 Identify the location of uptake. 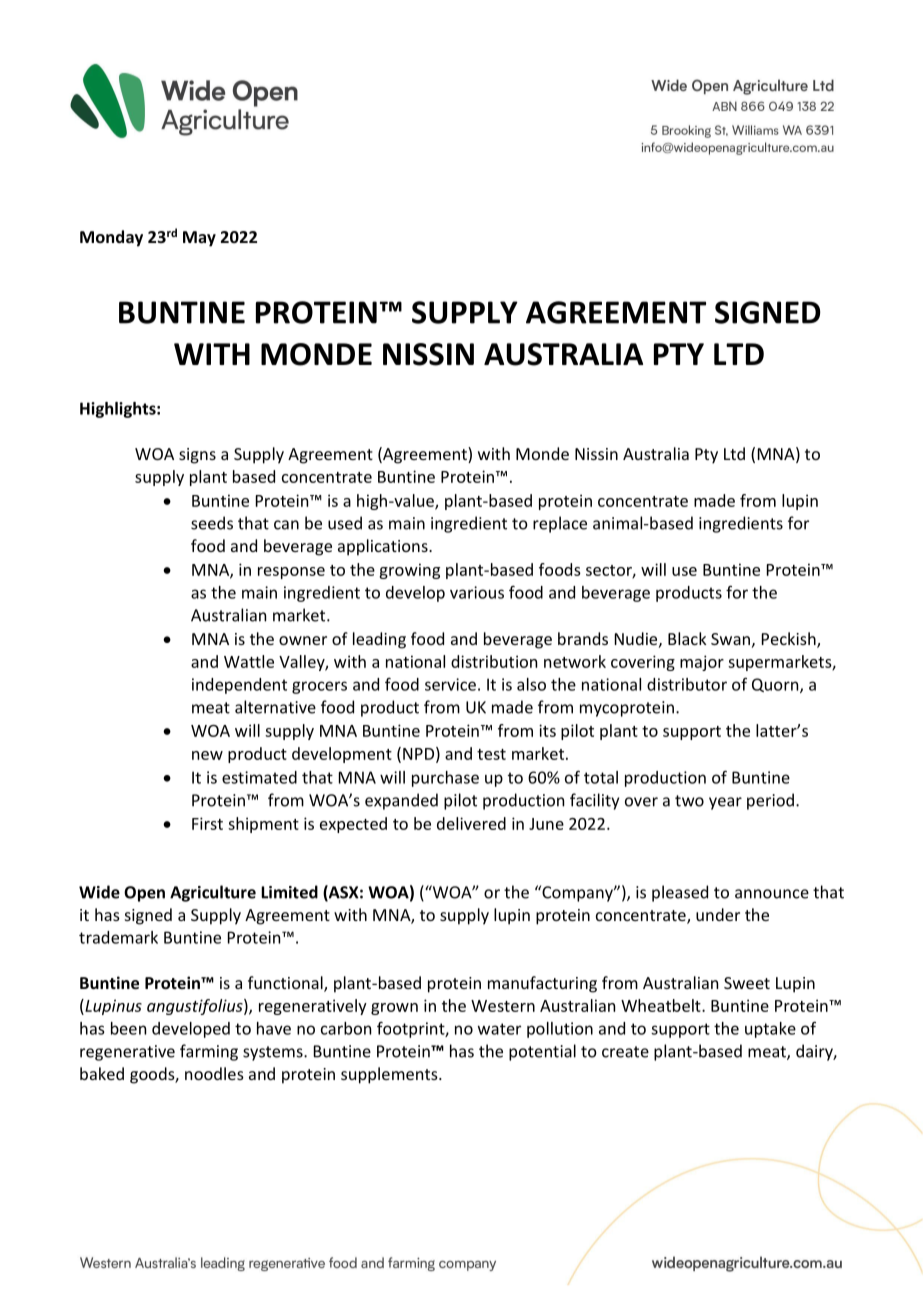
(770, 1030).
